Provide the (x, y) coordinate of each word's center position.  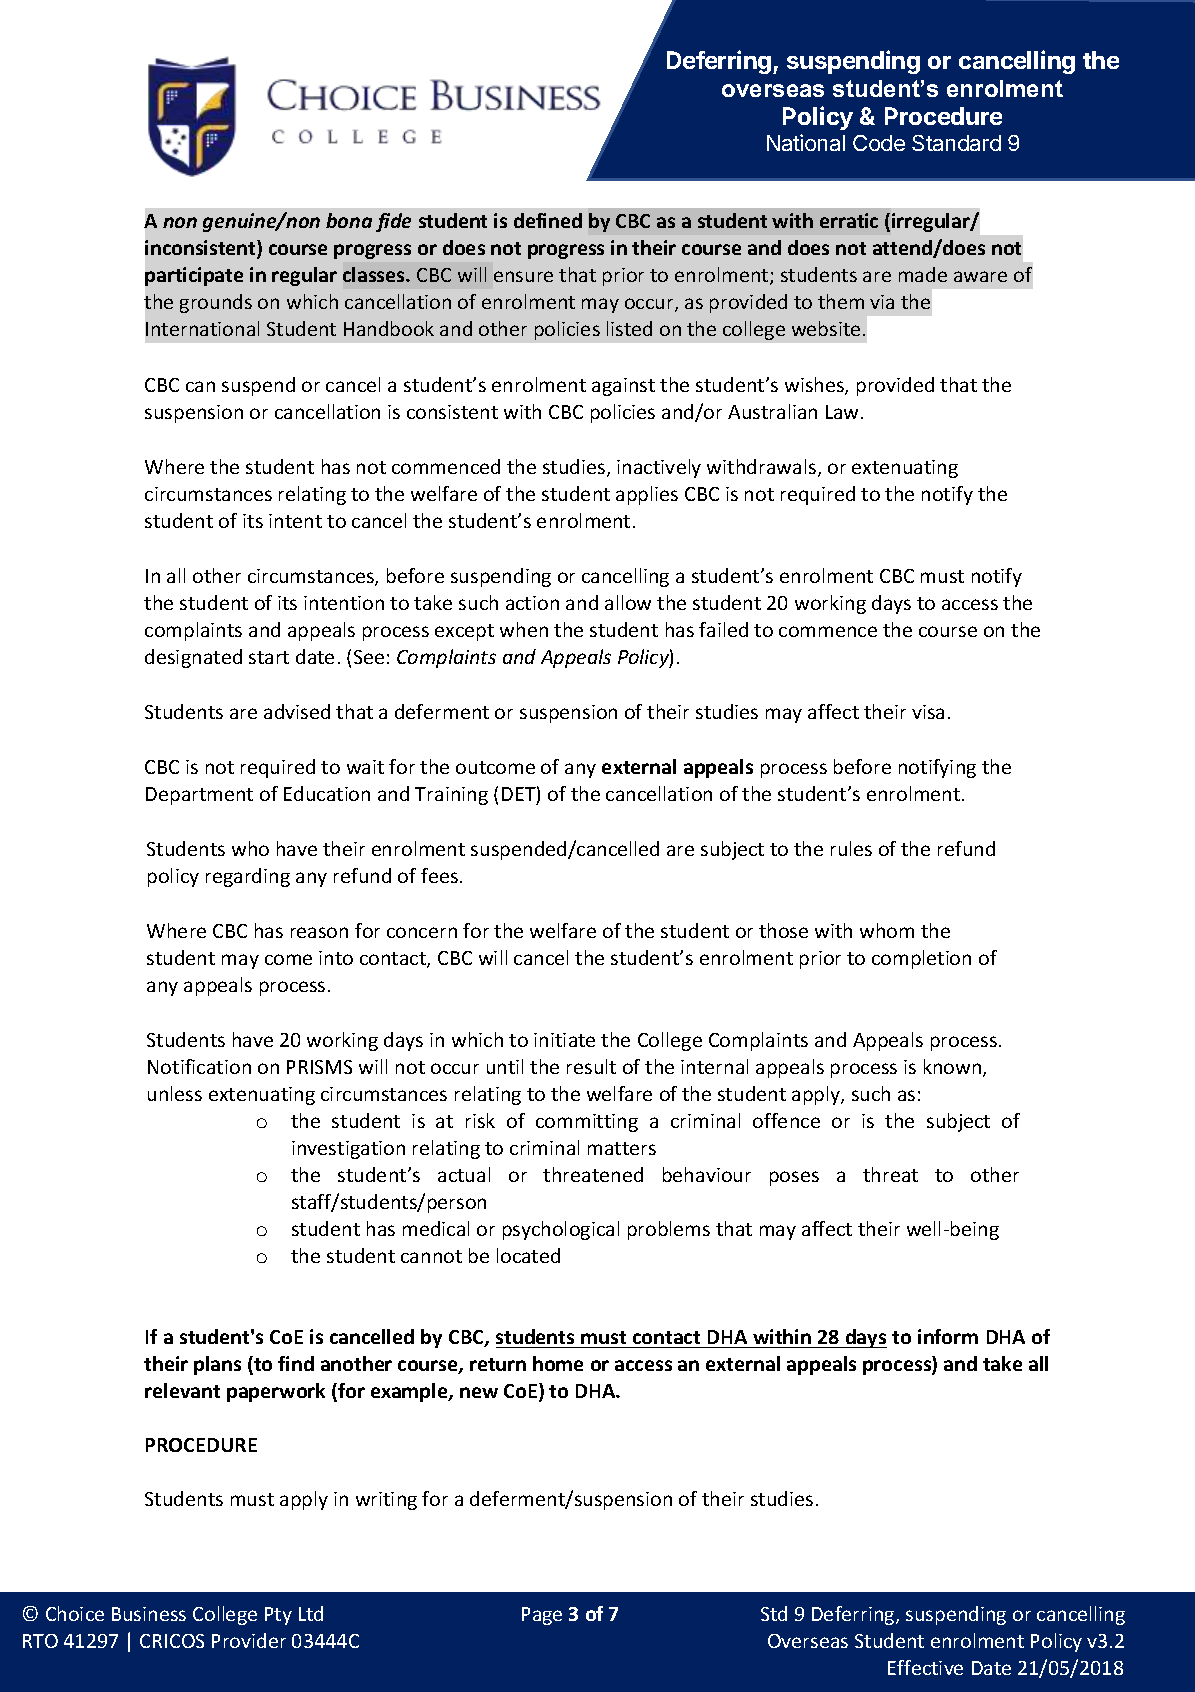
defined (548, 220)
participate (194, 276)
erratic (849, 220)
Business (149, 1614)
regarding (248, 877)
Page (542, 1616)
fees (439, 875)
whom (887, 930)
